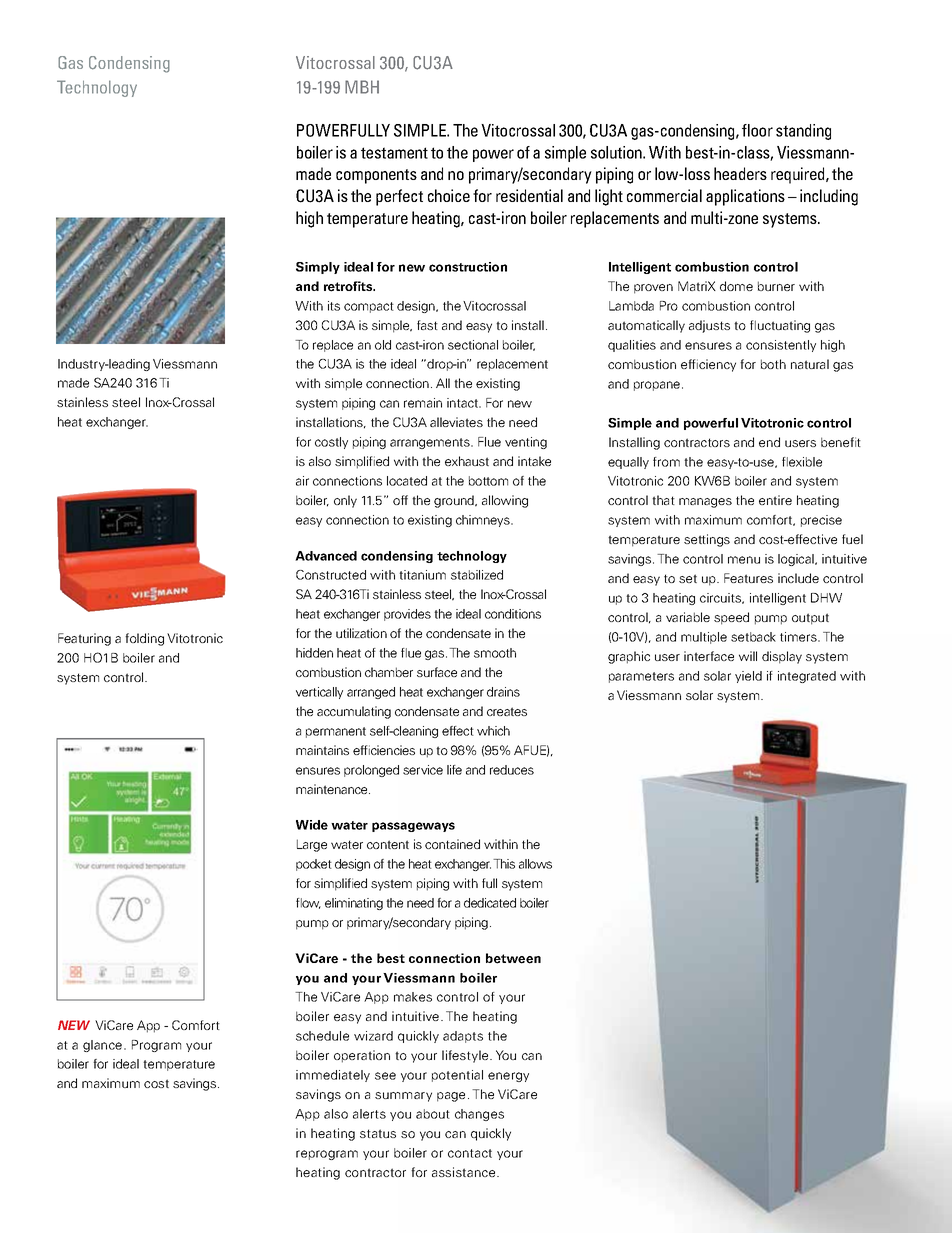  I want to click on contact, so click(470, 1153).
